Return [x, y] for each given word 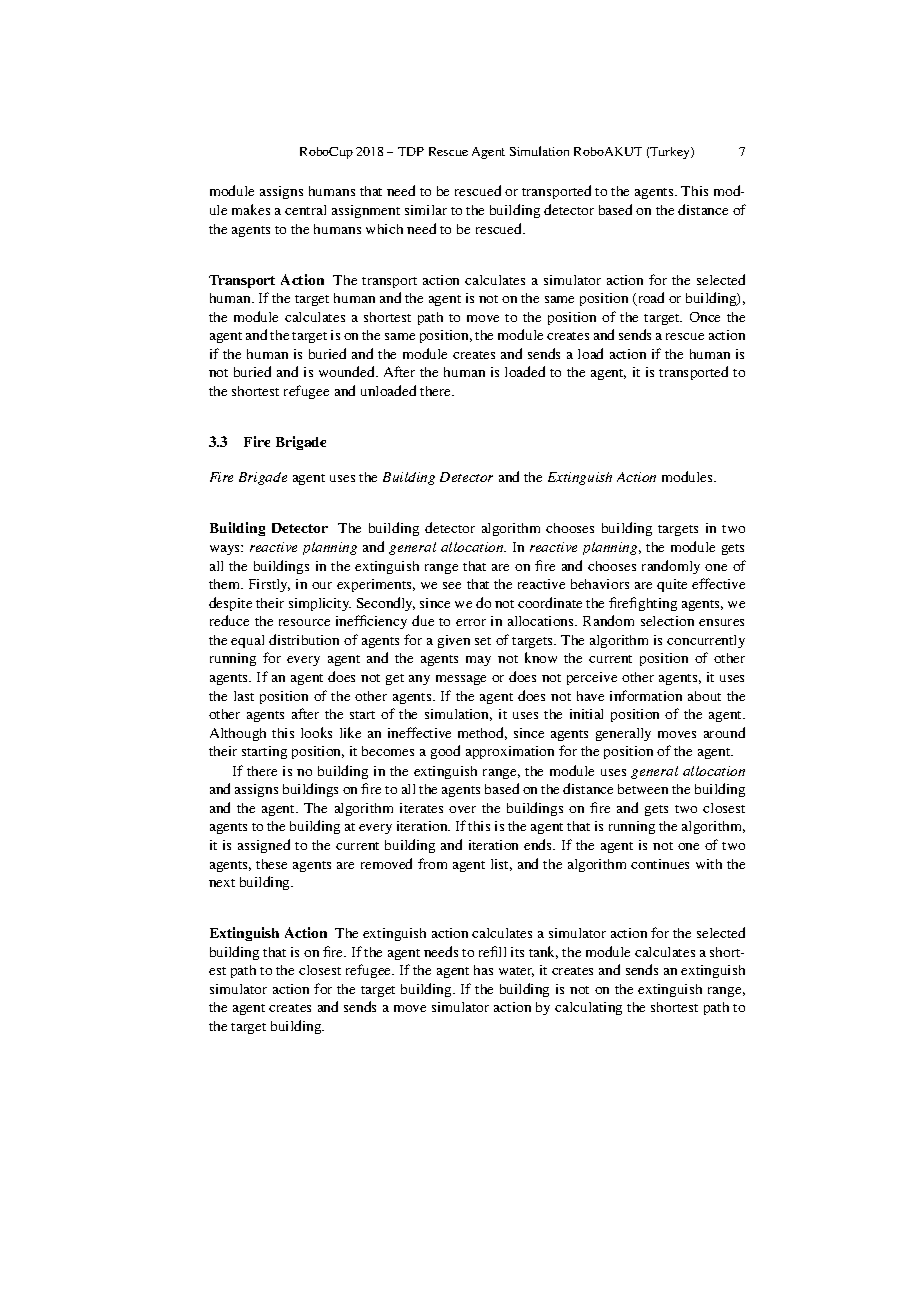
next [222, 883]
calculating [588, 1008]
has [483, 970]
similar [426, 210]
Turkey [671, 153]
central [305, 210]
